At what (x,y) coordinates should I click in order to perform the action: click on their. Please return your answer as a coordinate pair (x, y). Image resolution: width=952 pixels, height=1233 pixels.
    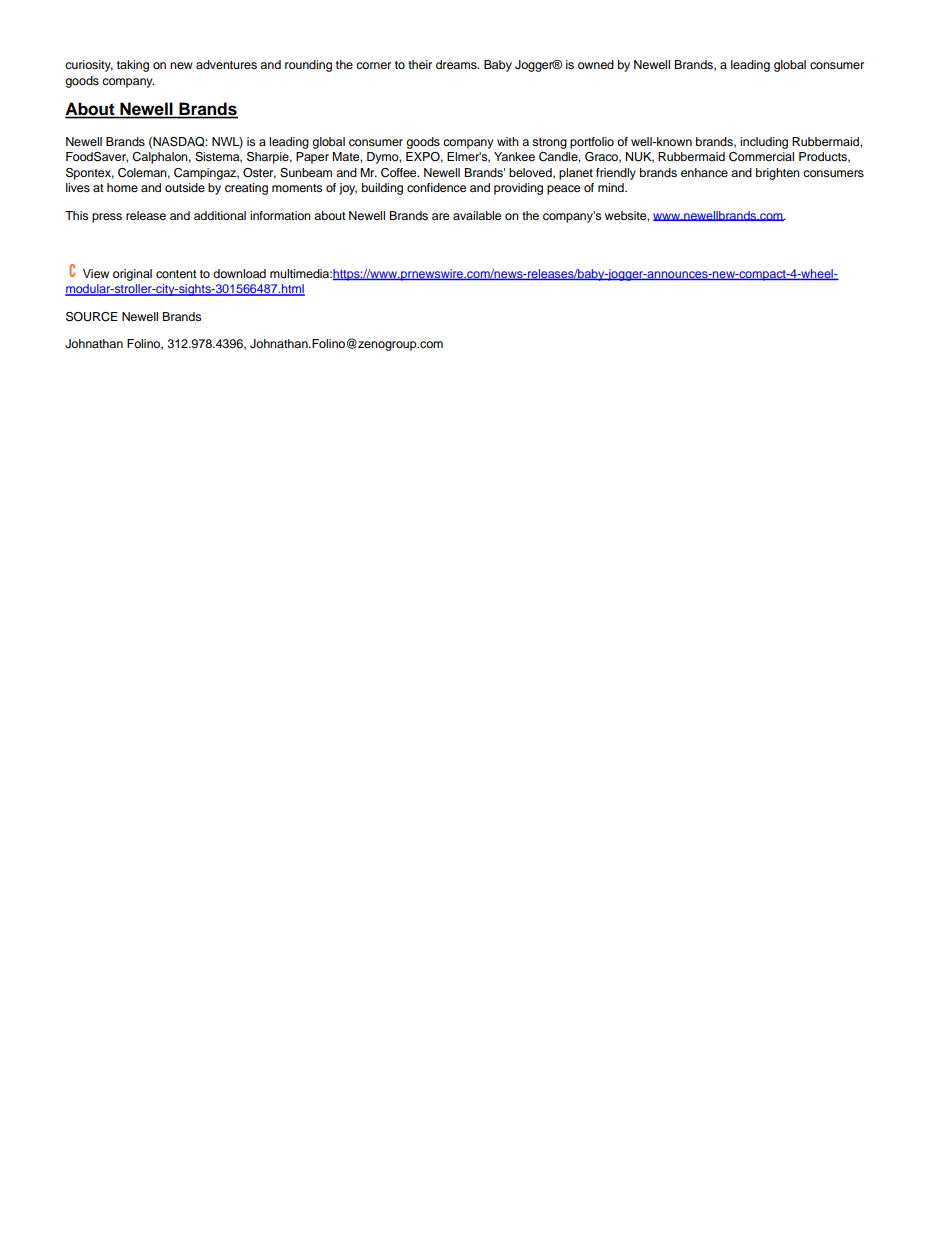
    Looking at the image, I should click on (420, 64).
